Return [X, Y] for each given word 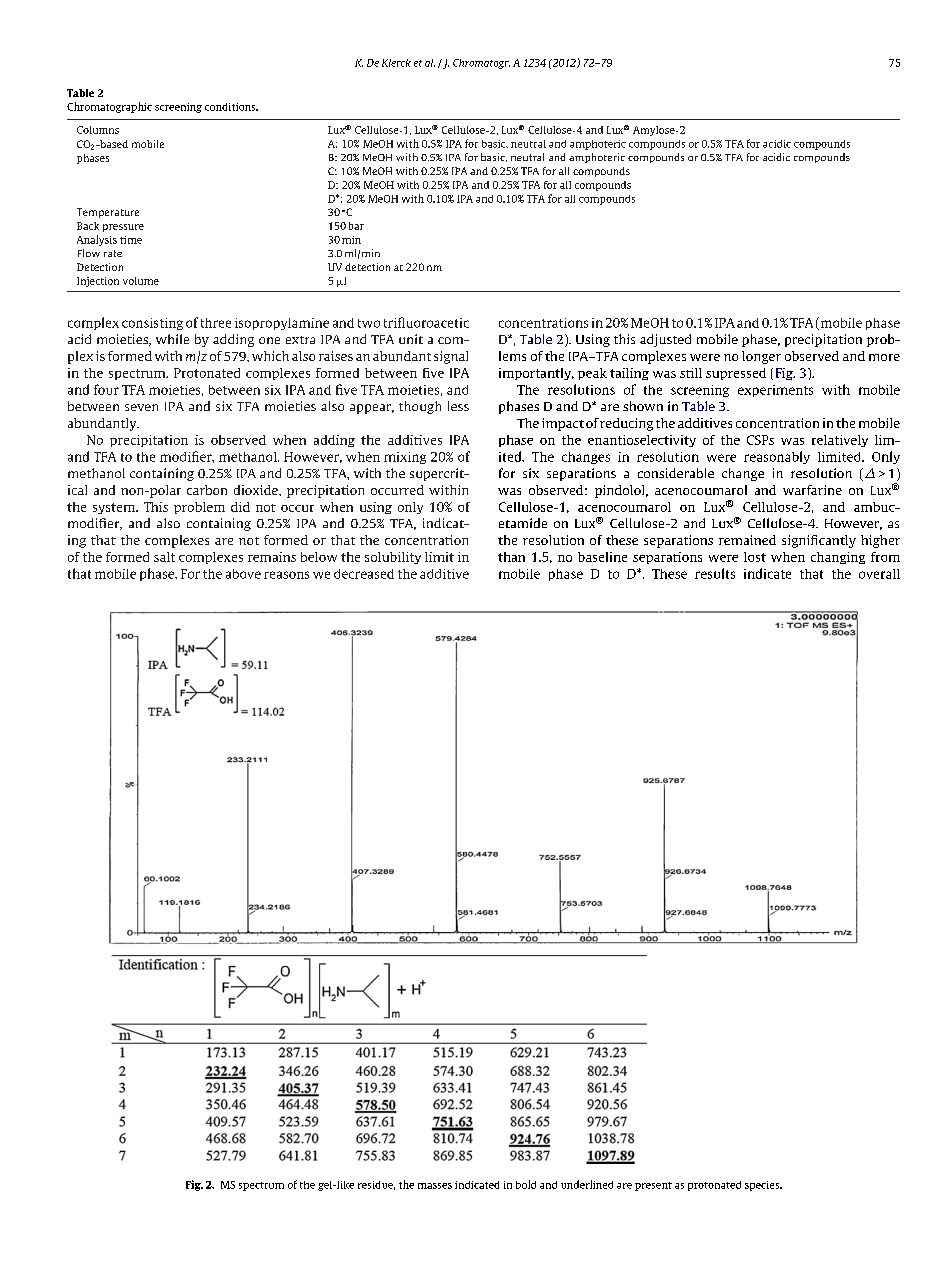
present [653, 1186]
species [763, 1186]
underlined [587, 1184]
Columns [98, 130]
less [458, 406]
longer [761, 357]
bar [356, 226]
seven [141, 407]
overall [879, 574]
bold [526, 1184]
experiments [775, 391]
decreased [364, 574]
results [715, 573]
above [243, 574]
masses [435, 1186]
